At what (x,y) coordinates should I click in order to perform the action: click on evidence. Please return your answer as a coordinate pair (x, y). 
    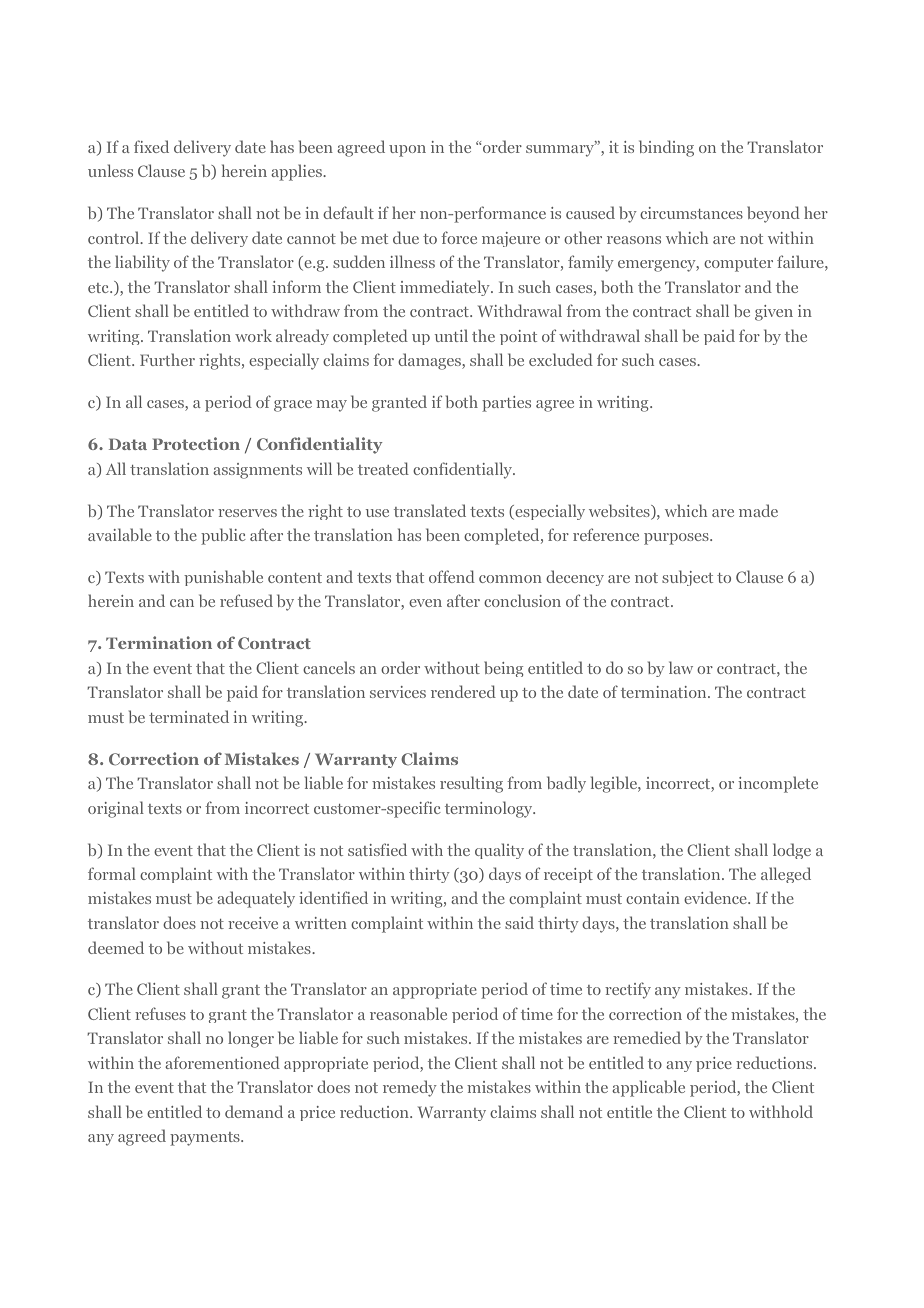
    Looking at the image, I should click on (716, 897).
